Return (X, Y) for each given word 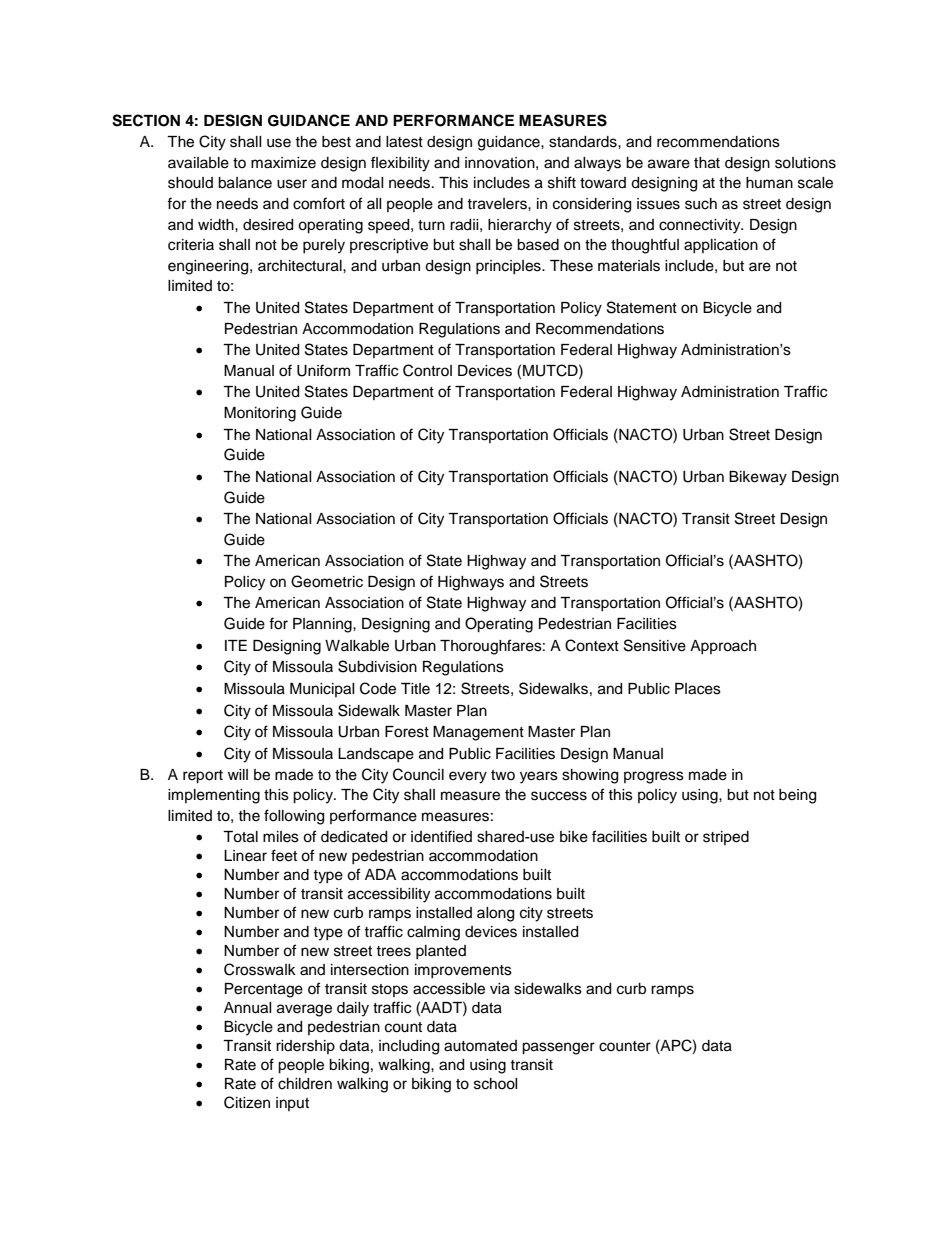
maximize (283, 163)
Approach (723, 647)
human (769, 183)
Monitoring (260, 414)
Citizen (247, 1102)
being (797, 796)
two (503, 775)
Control (427, 370)
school (496, 1084)
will (238, 774)
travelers (498, 204)
